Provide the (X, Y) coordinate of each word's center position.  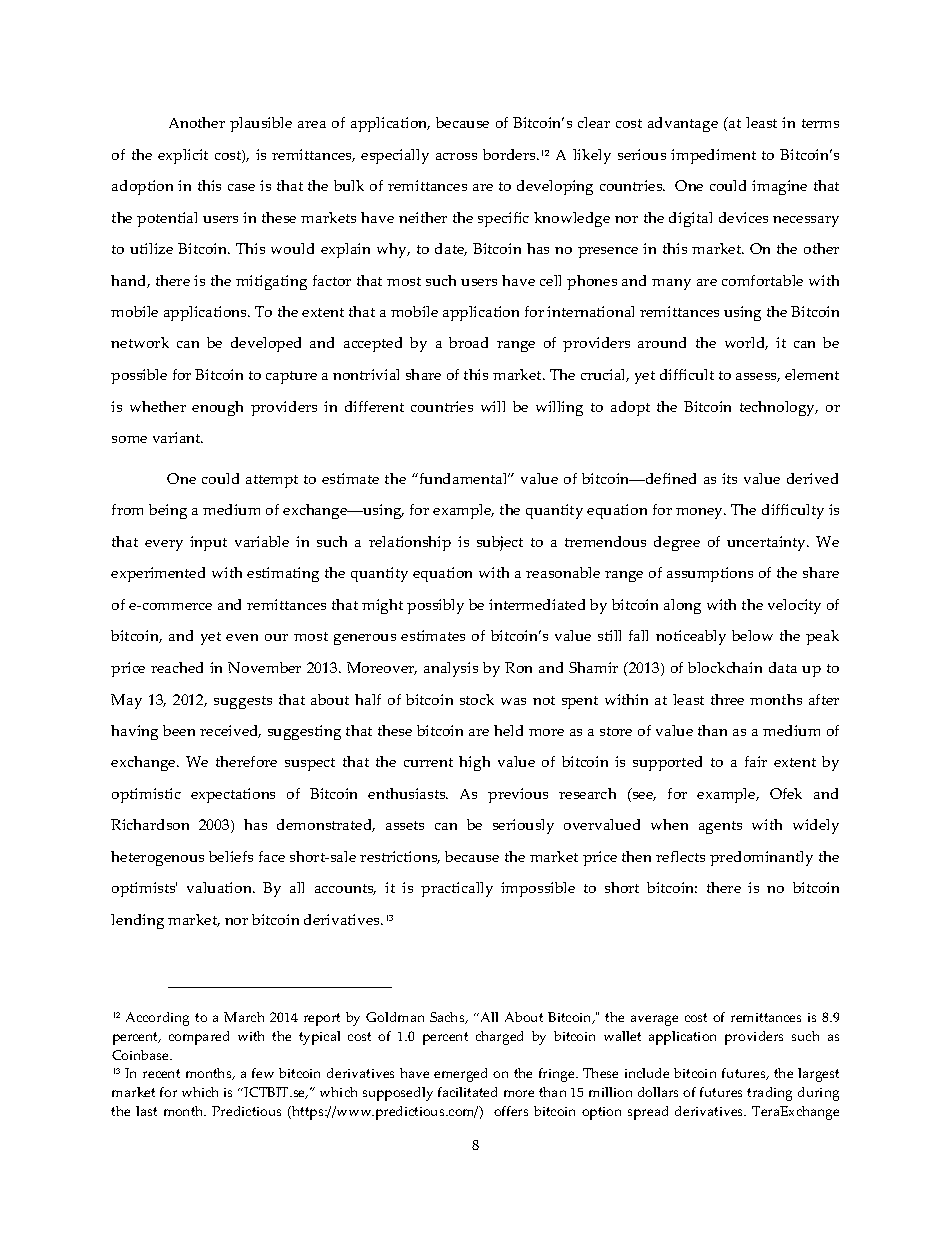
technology (779, 408)
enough (217, 408)
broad (468, 342)
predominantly (761, 858)
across (456, 156)
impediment (713, 156)
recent (161, 1073)
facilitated (467, 1092)
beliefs (231, 856)
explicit (183, 156)
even (242, 637)
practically (457, 889)
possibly (435, 606)
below (752, 635)
